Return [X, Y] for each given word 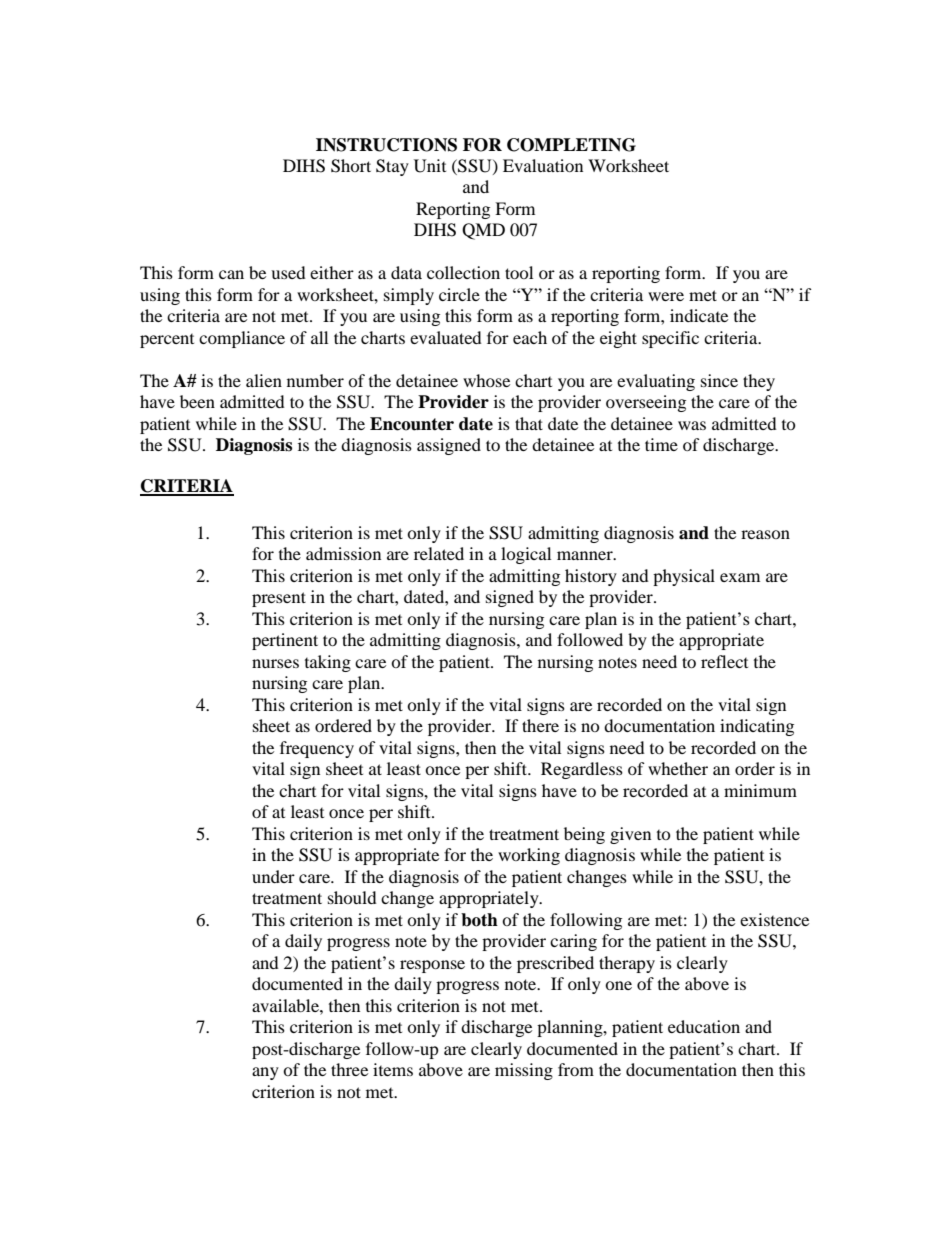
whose [486, 380]
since [719, 380]
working [529, 856]
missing [524, 1071]
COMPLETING [571, 145]
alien [264, 380]
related [439, 553]
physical [684, 577]
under [273, 876]
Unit [430, 166]
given [630, 835]
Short [351, 166]
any [265, 1073]
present [279, 599]
